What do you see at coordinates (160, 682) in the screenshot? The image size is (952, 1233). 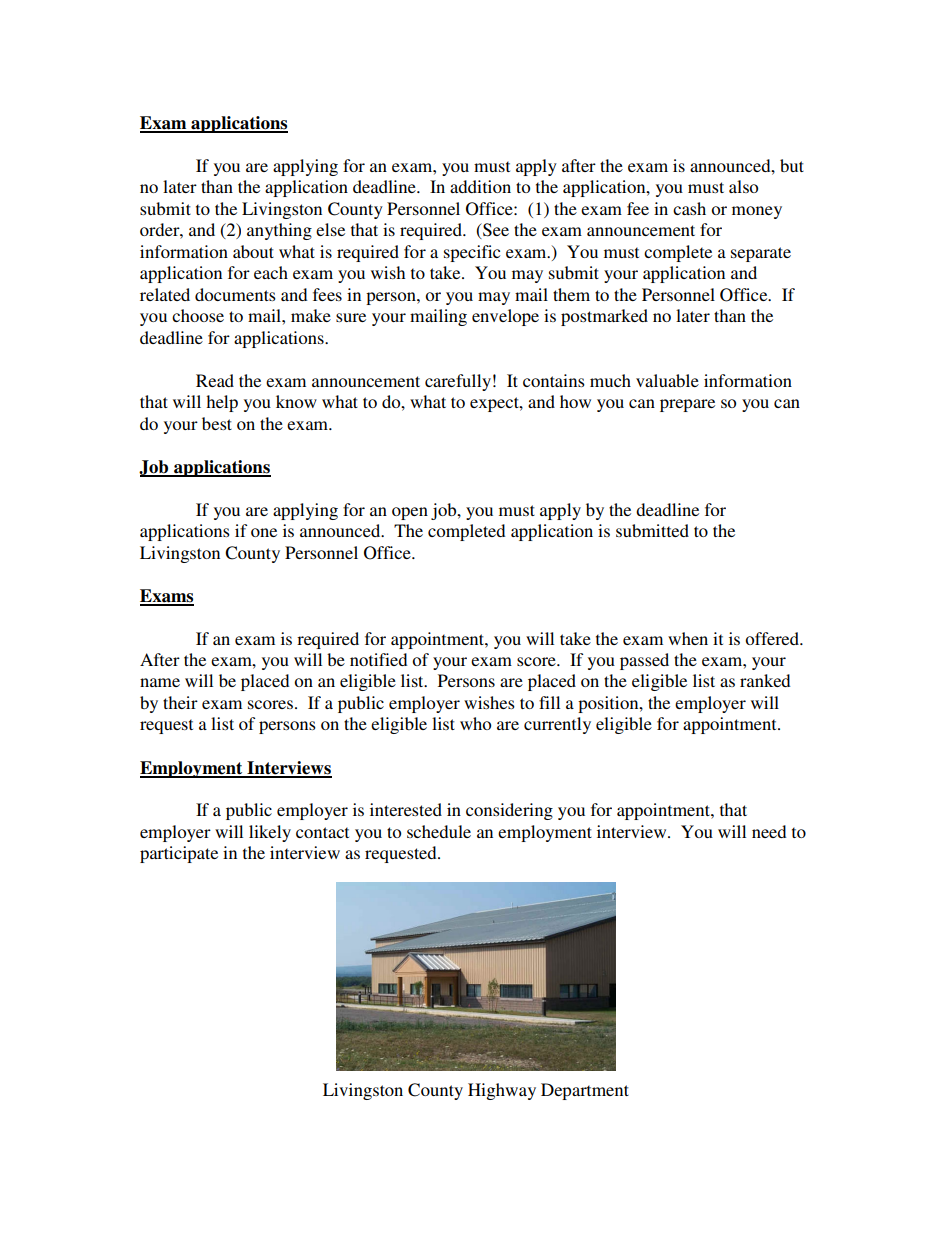 I see `name` at bounding box center [160, 682].
